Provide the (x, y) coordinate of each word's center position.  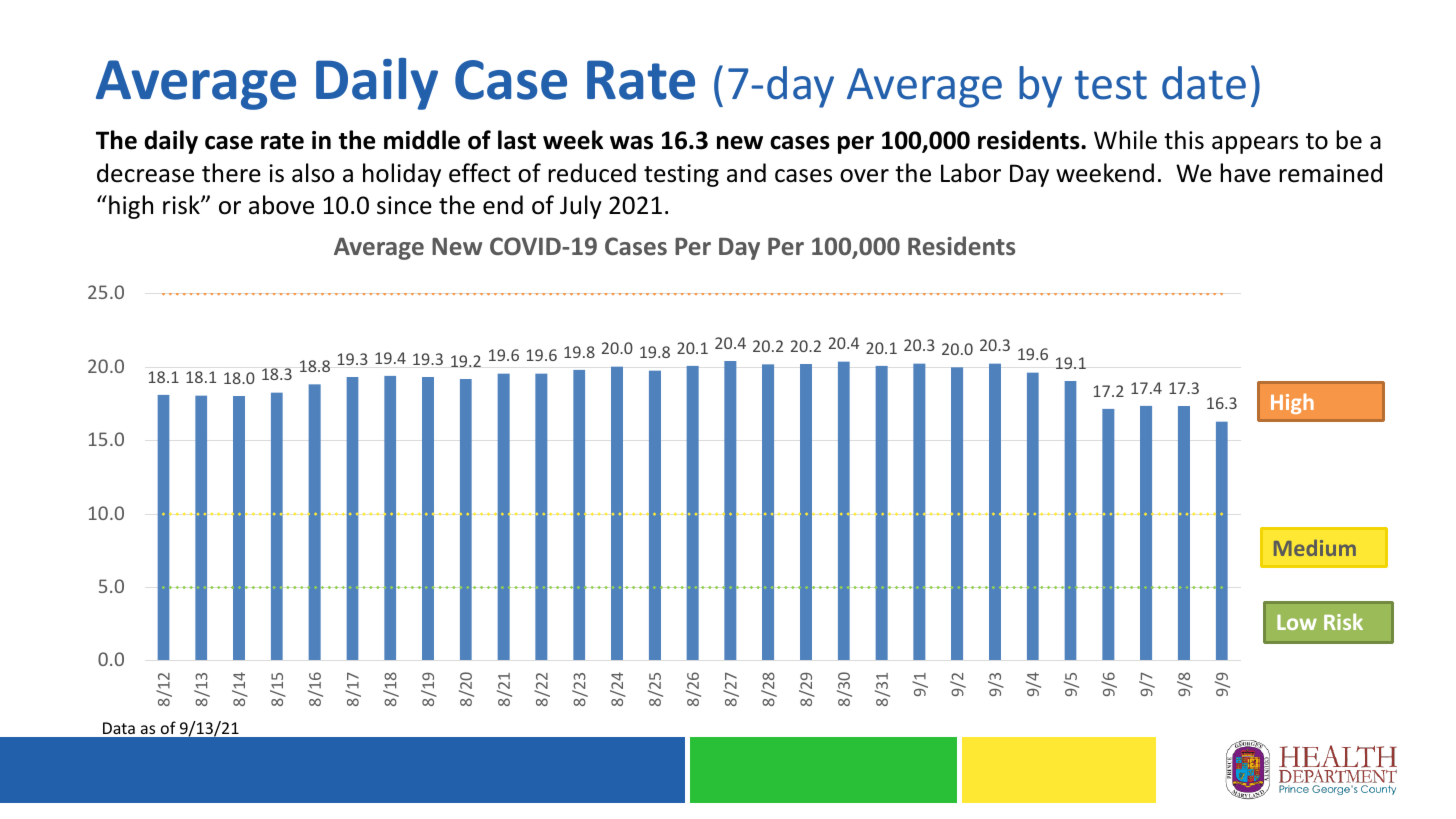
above (281, 205)
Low (1297, 622)
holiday (402, 175)
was (631, 143)
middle (422, 140)
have (1245, 173)
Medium (1315, 548)
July (581, 207)
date (1204, 83)
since (404, 205)
